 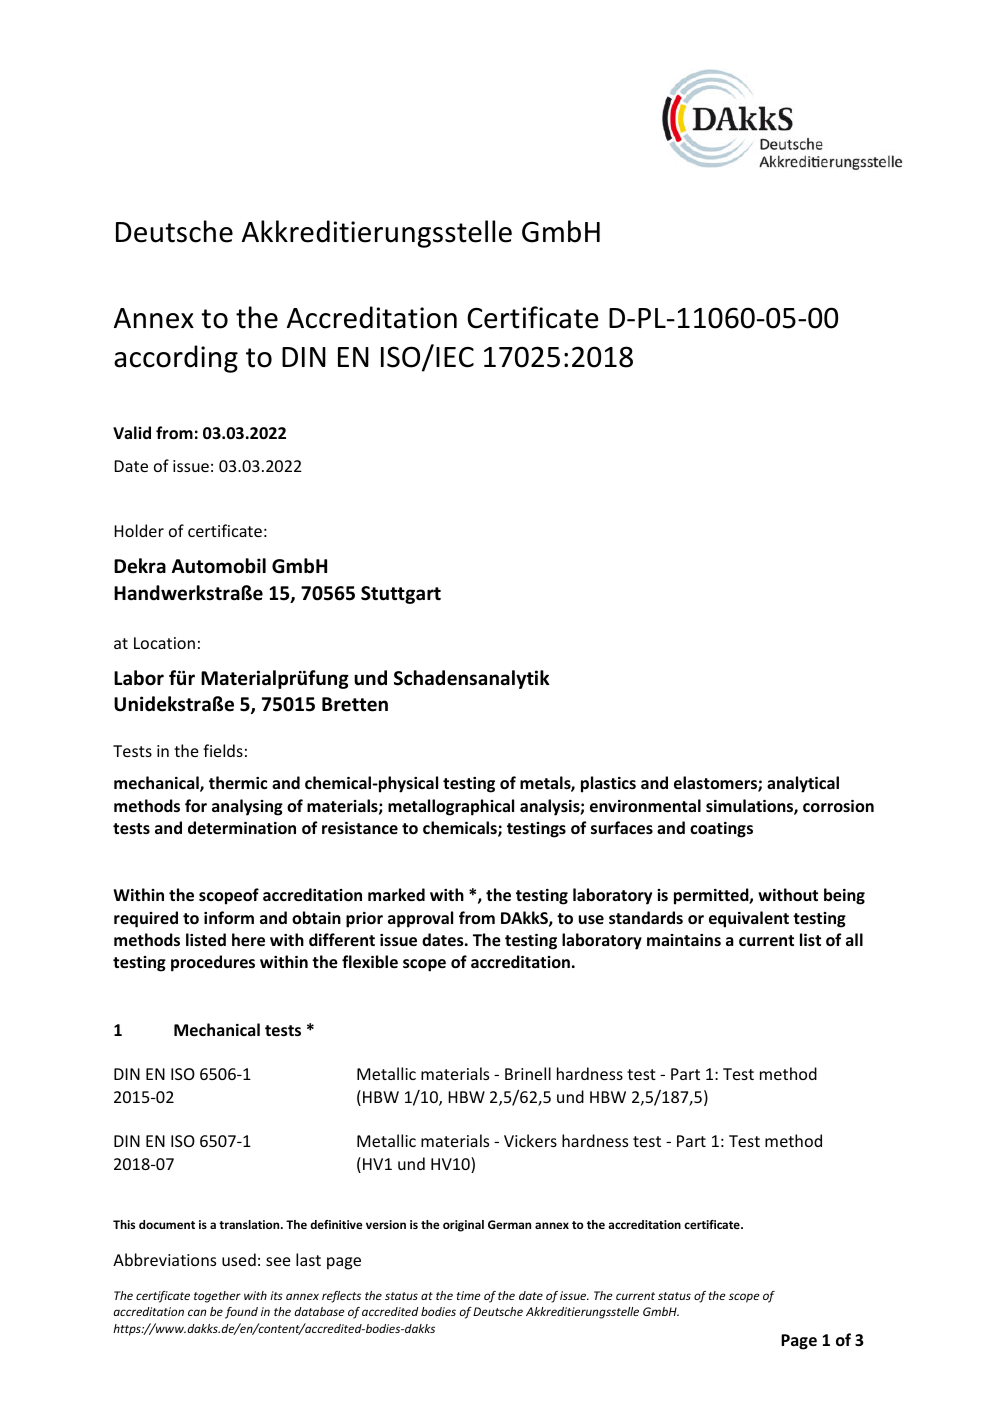 What do you see at coordinates (164, 643) in the image?
I see `Location` at bounding box center [164, 643].
